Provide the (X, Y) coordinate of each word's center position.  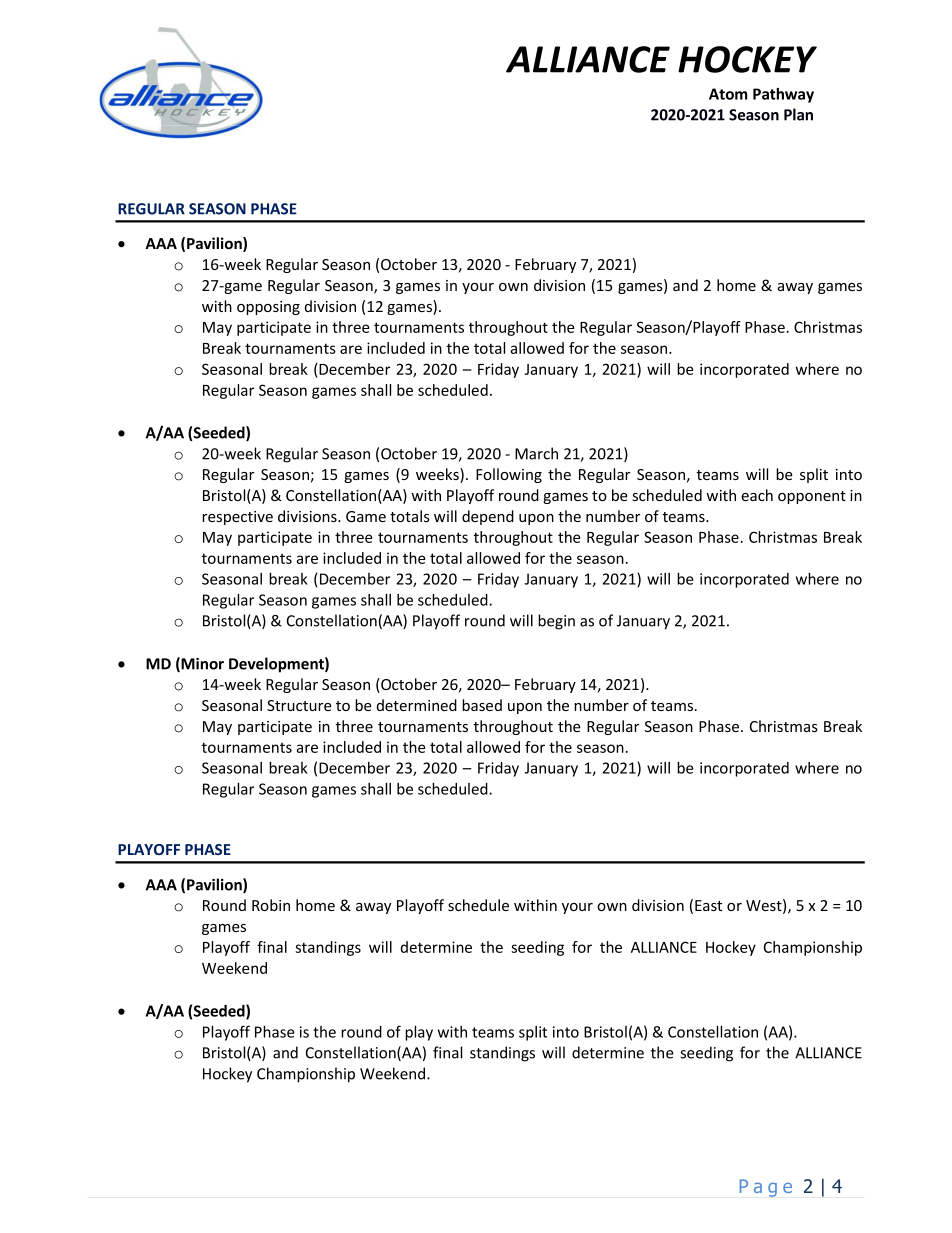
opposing (268, 308)
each (757, 495)
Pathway (783, 95)
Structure (299, 705)
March (536, 453)
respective (237, 518)
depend (488, 517)
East (708, 905)
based (482, 705)
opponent (812, 497)
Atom (728, 94)
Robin (271, 905)
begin (556, 622)
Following (509, 475)
